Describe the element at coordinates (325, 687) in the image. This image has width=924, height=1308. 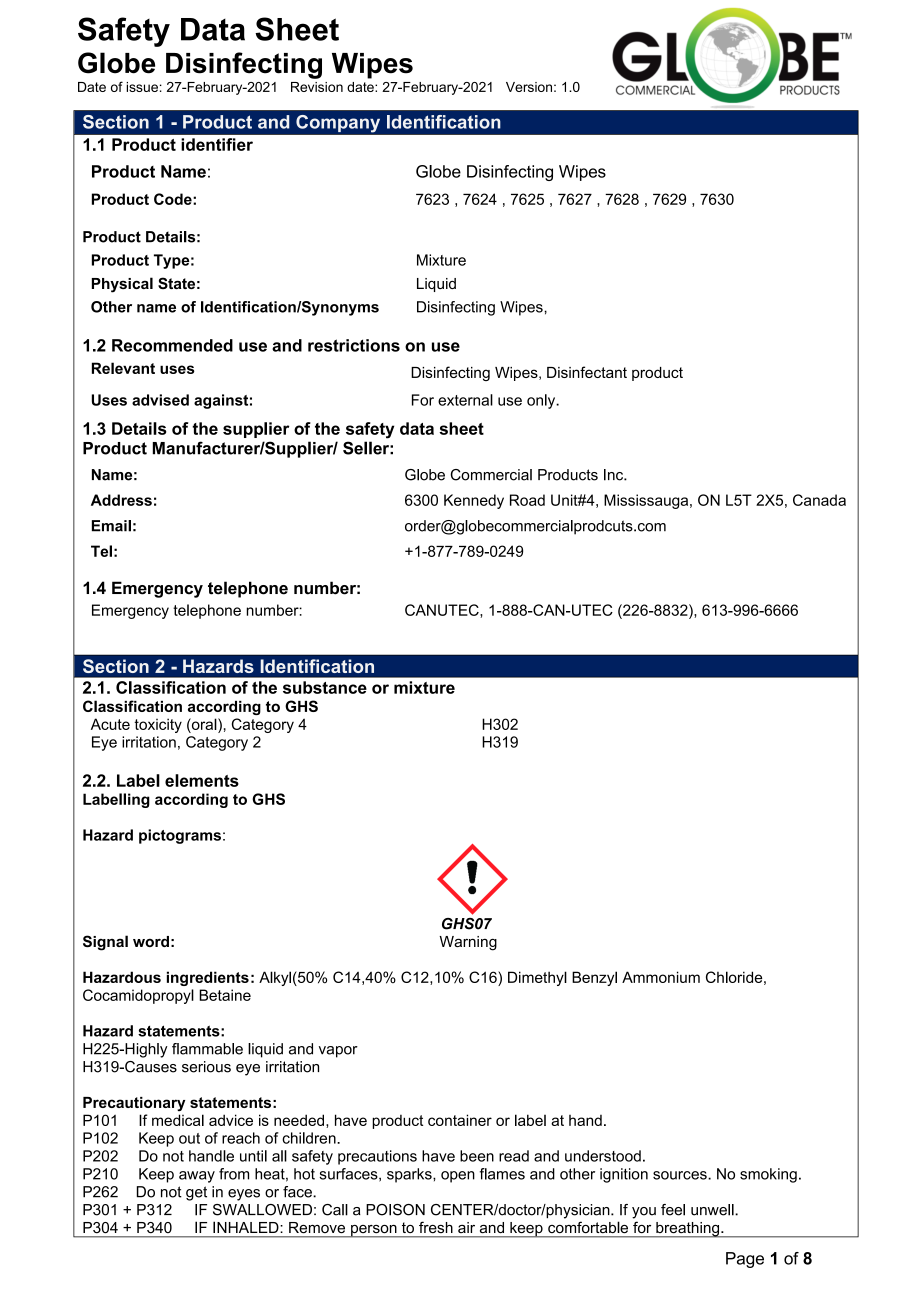
I see `substance` at that location.
